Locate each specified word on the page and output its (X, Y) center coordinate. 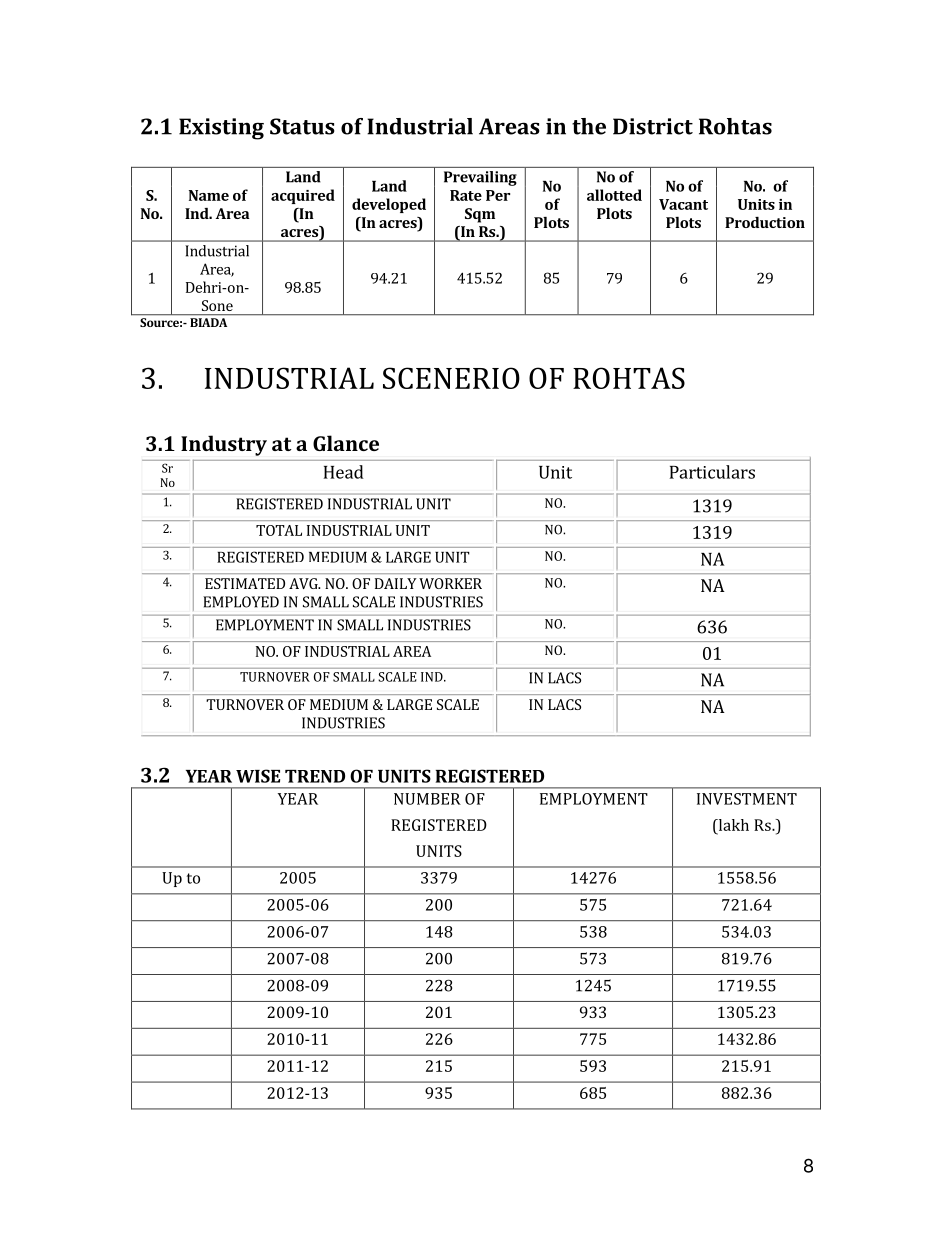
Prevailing (480, 178)
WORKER (450, 583)
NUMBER (427, 799)
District (653, 126)
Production (765, 222)
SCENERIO (451, 378)
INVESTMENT (747, 799)
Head (344, 472)
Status (302, 126)
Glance (346, 443)
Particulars (712, 472)
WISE (258, 776)
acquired (303, 196)
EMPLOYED (241, 602)
